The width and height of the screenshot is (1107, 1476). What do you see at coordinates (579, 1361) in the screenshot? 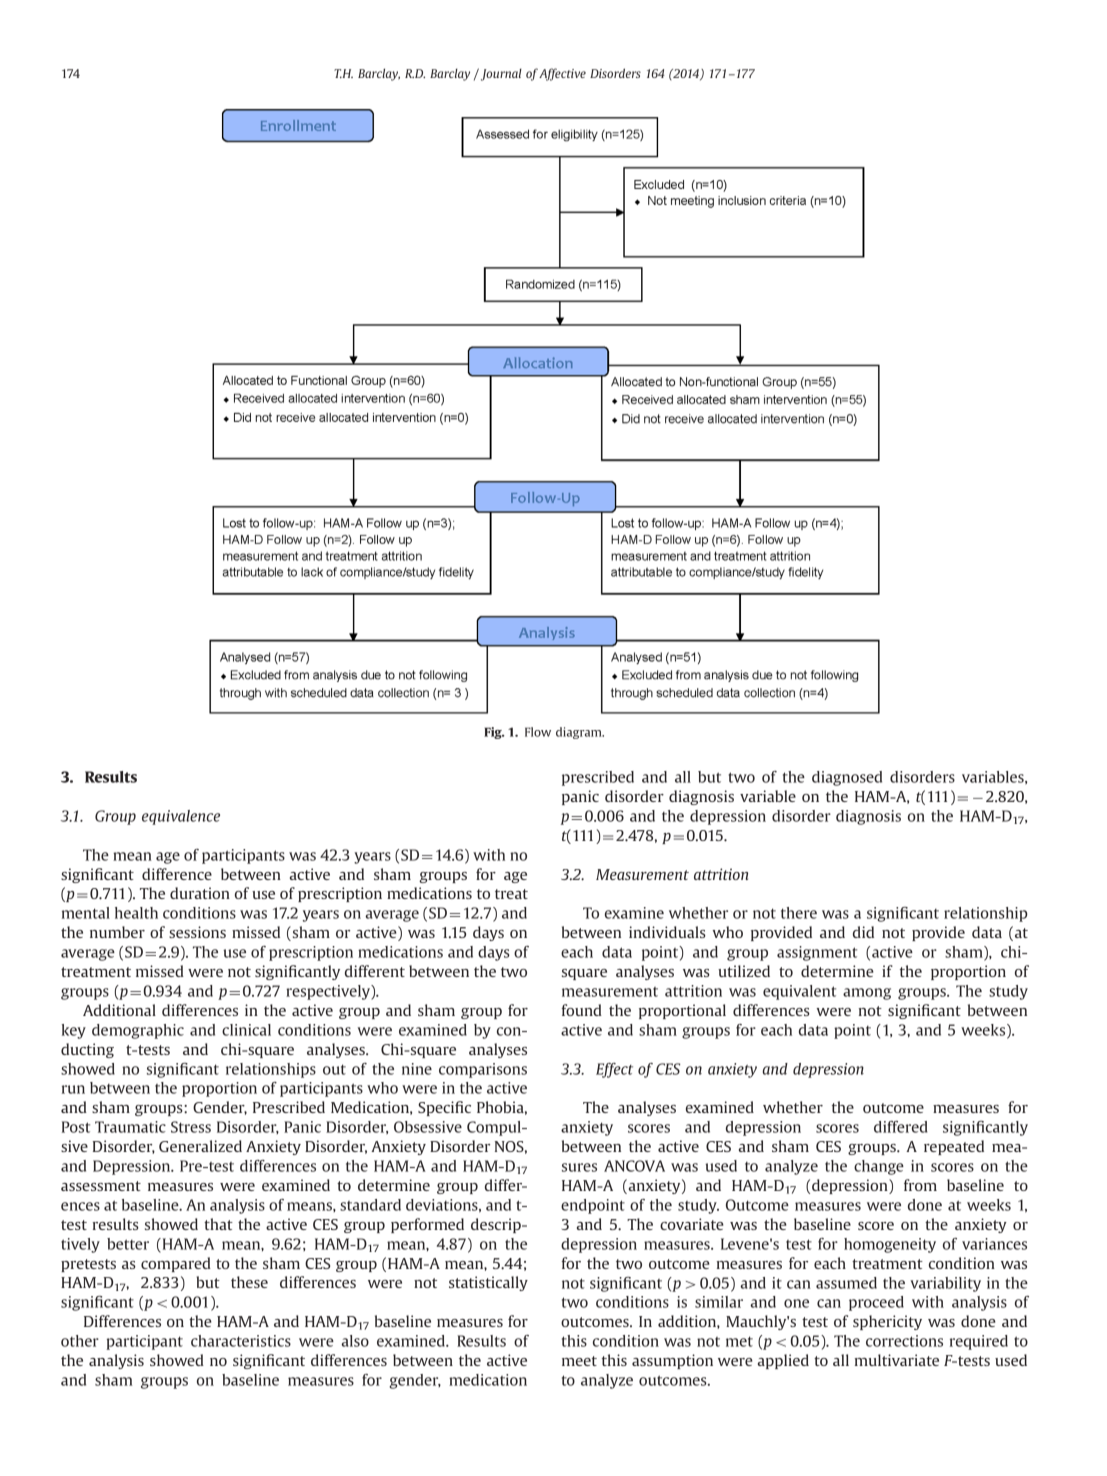
I see `meet` at bounding box center [579, 1361].
